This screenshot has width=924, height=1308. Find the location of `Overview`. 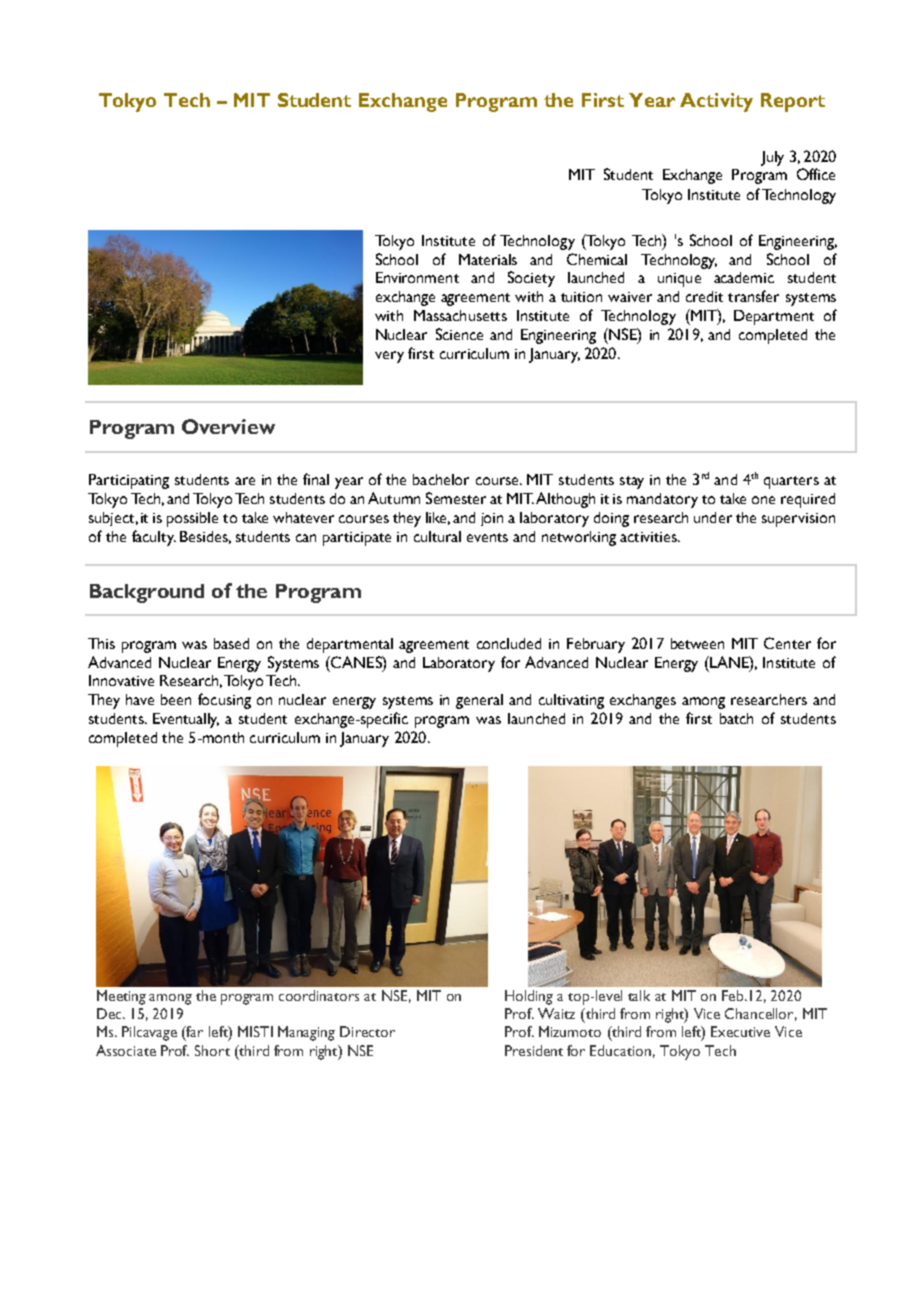

Overview is located at coordinates (228, 426).
